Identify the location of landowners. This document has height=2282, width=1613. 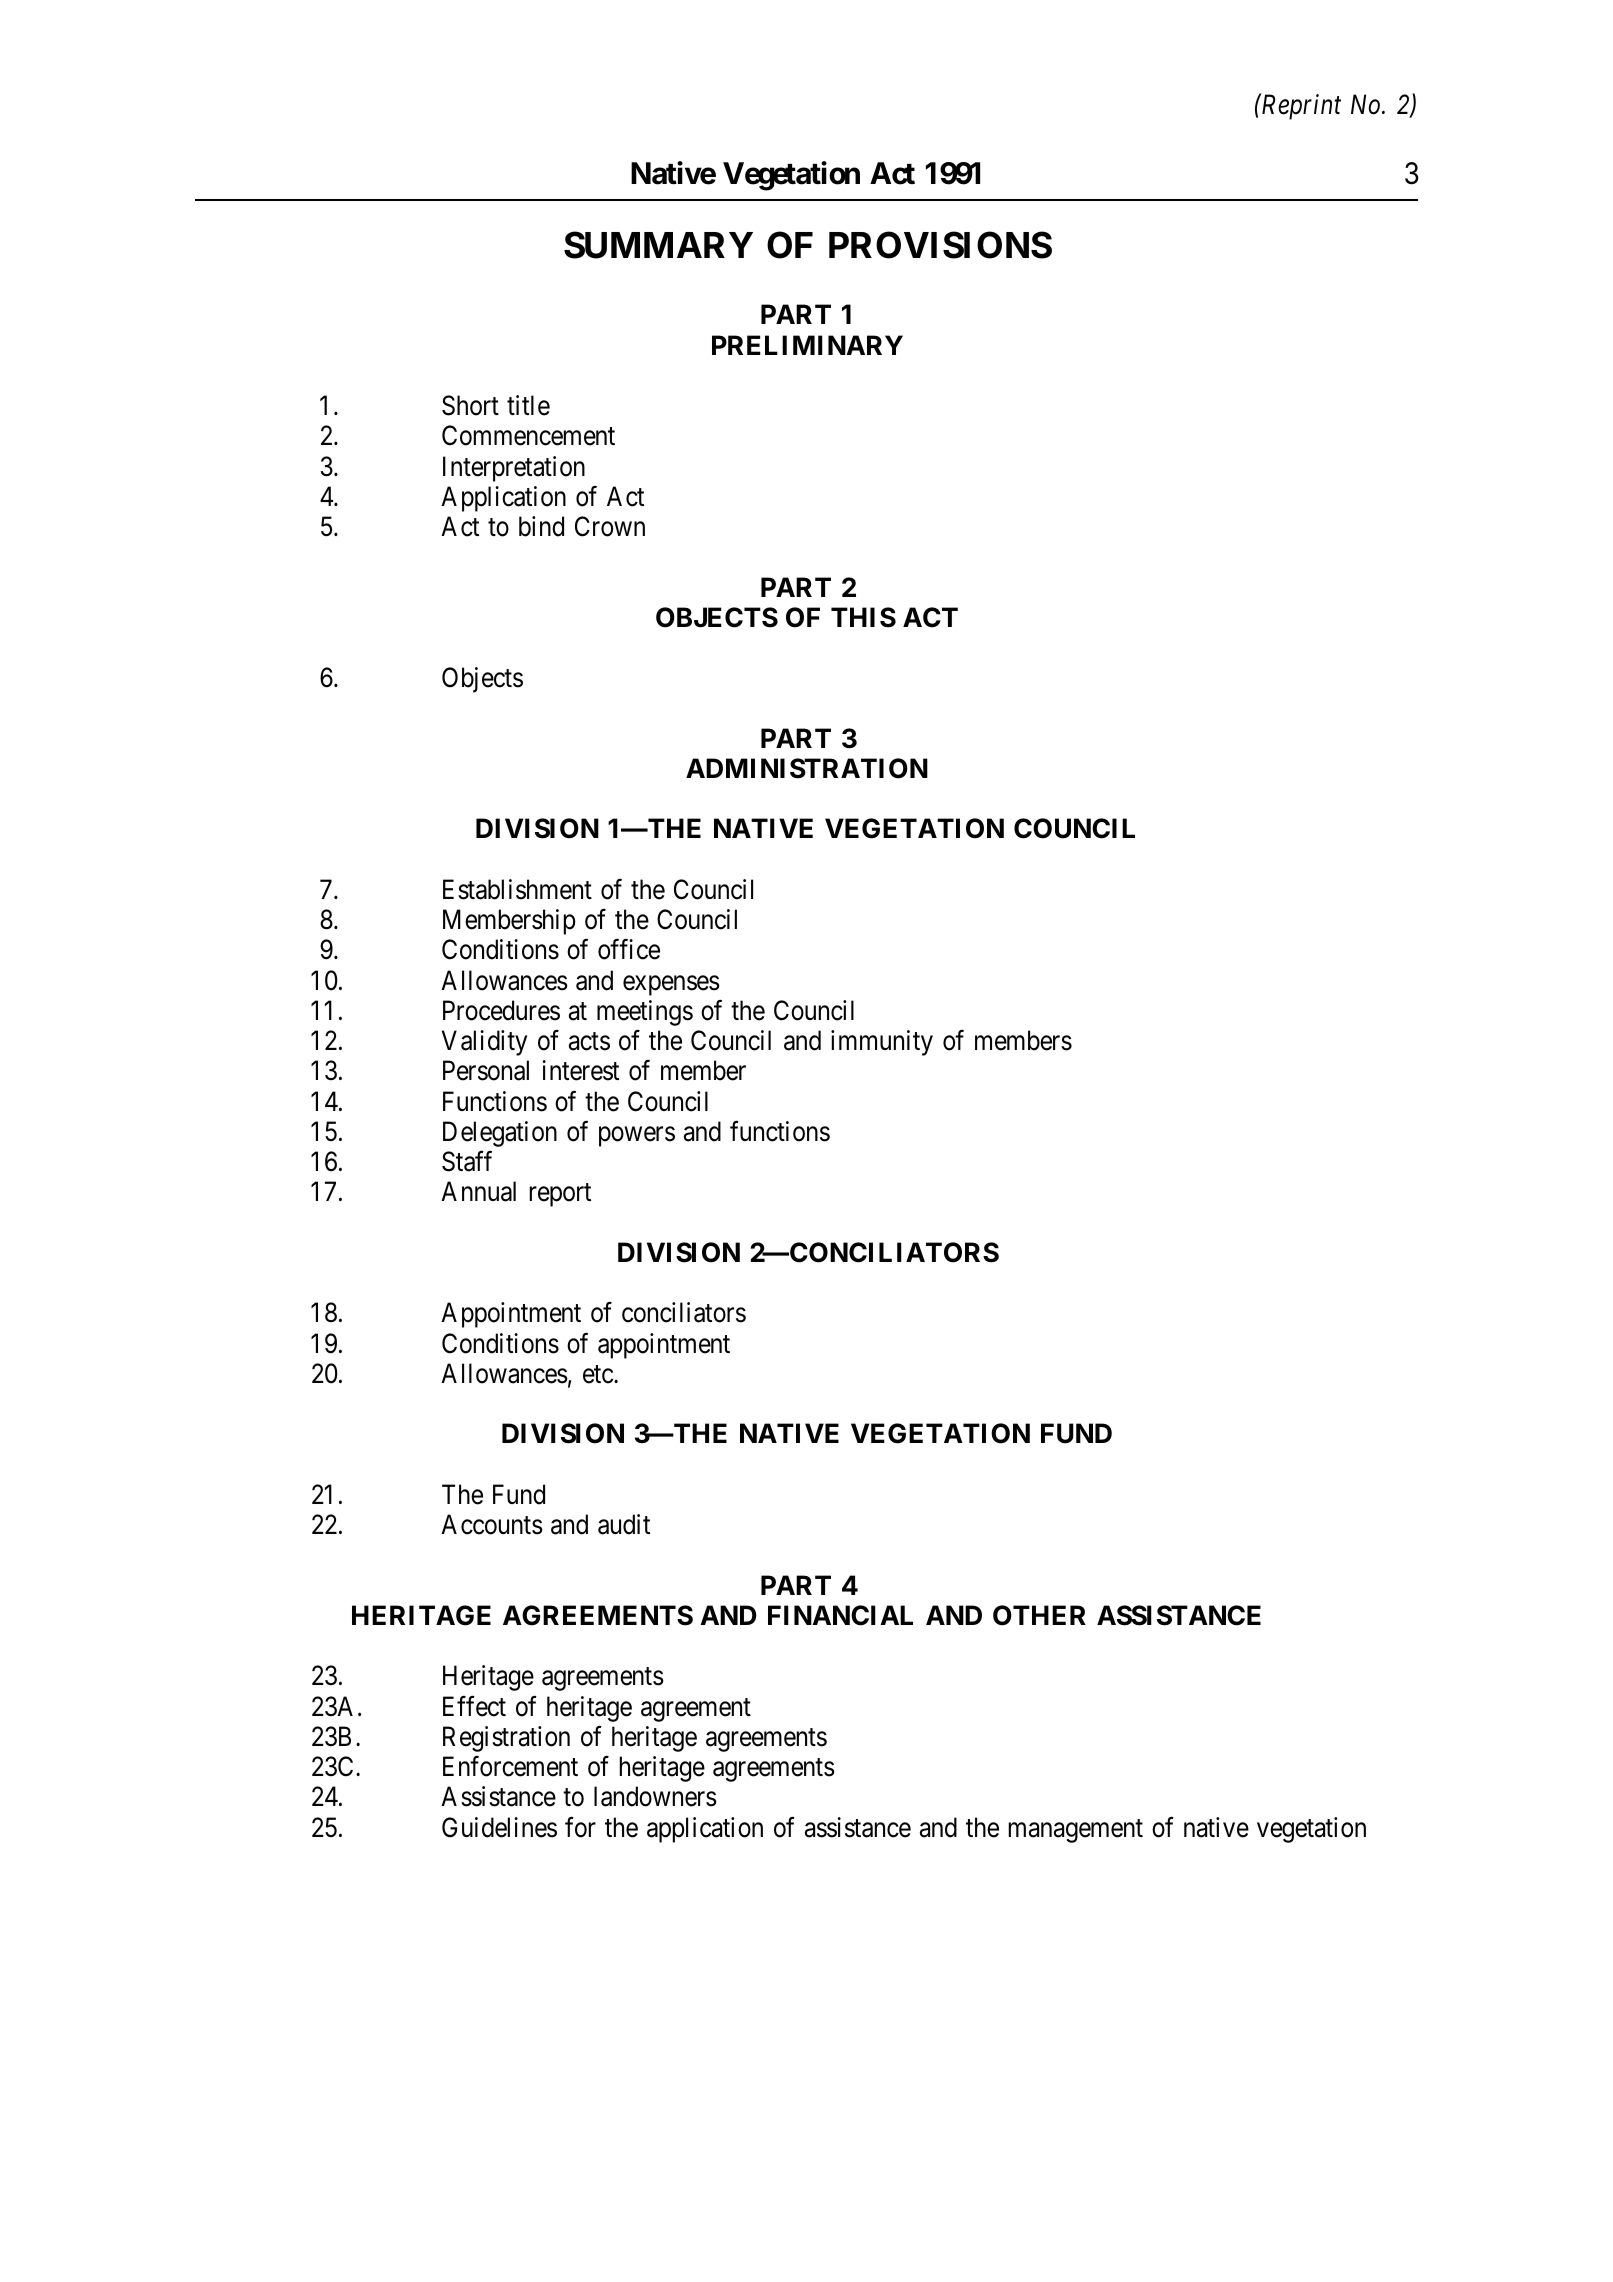
(655, 1796).
